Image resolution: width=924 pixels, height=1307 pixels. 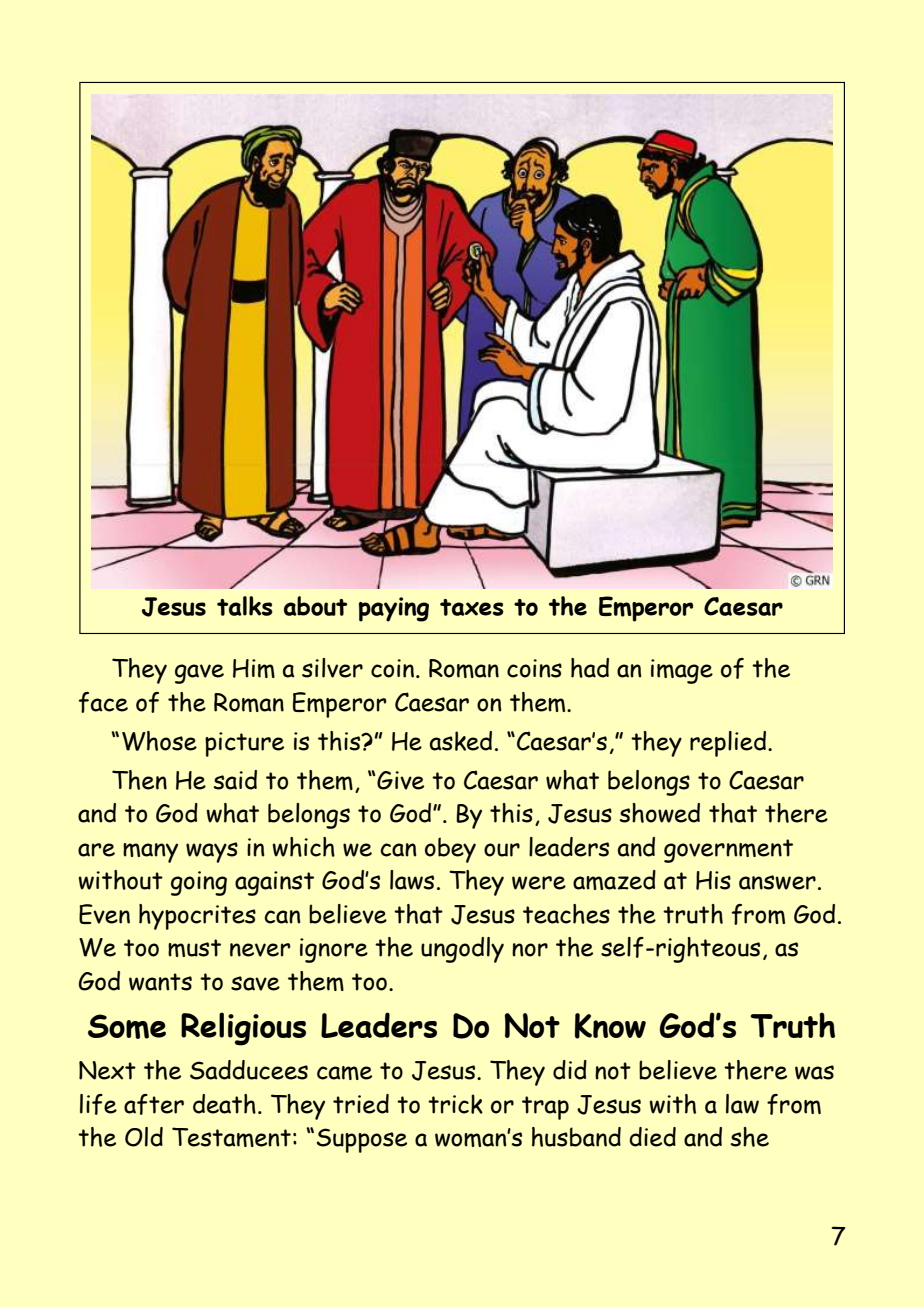 I want to click on answer, so click(x=777, y=882).
